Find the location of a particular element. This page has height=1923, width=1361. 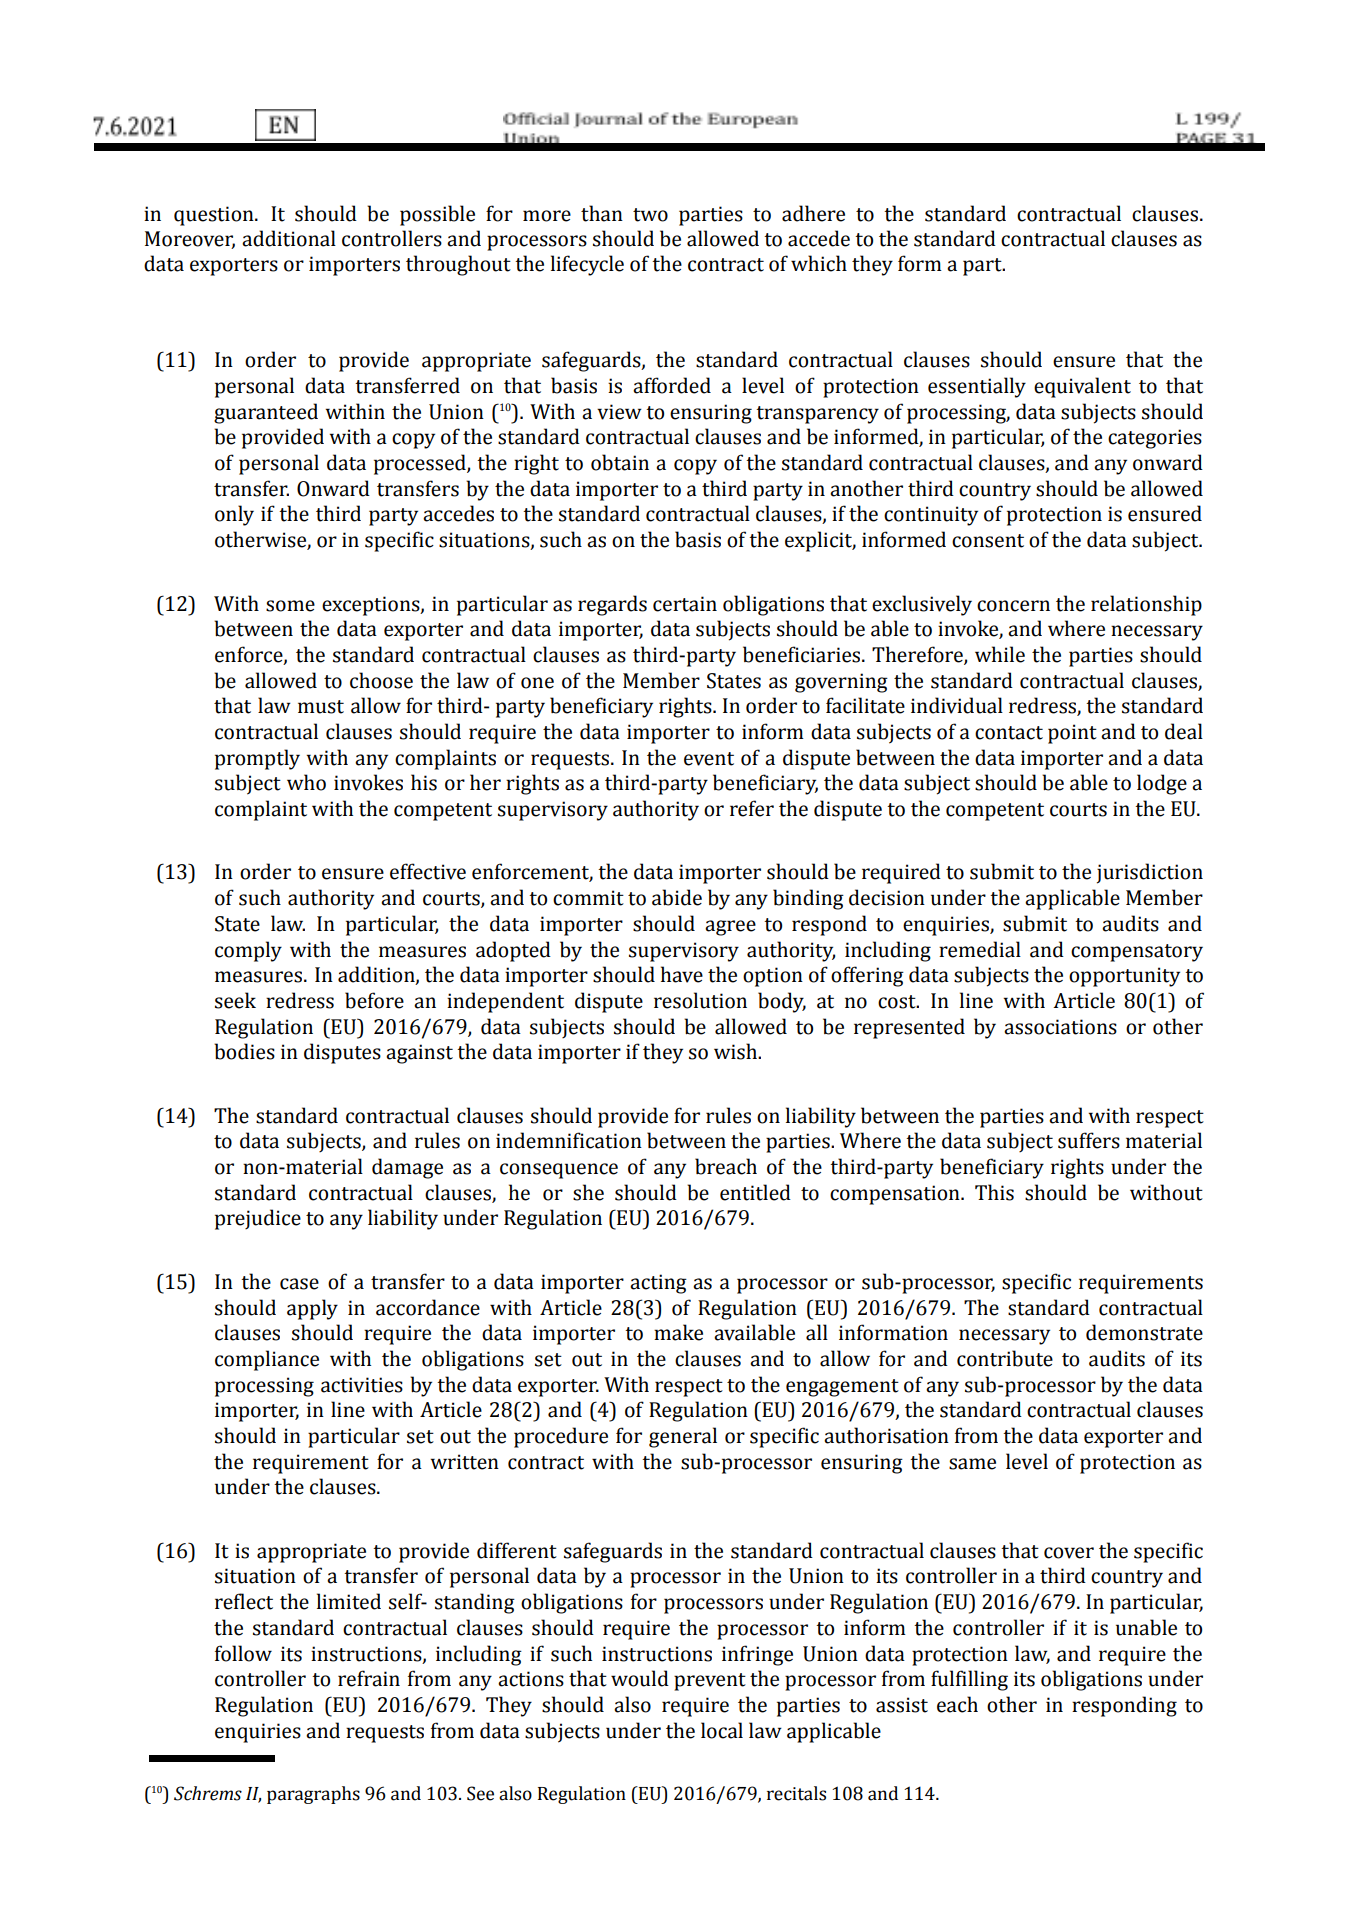

possible is located at coordinates (437, 215).
